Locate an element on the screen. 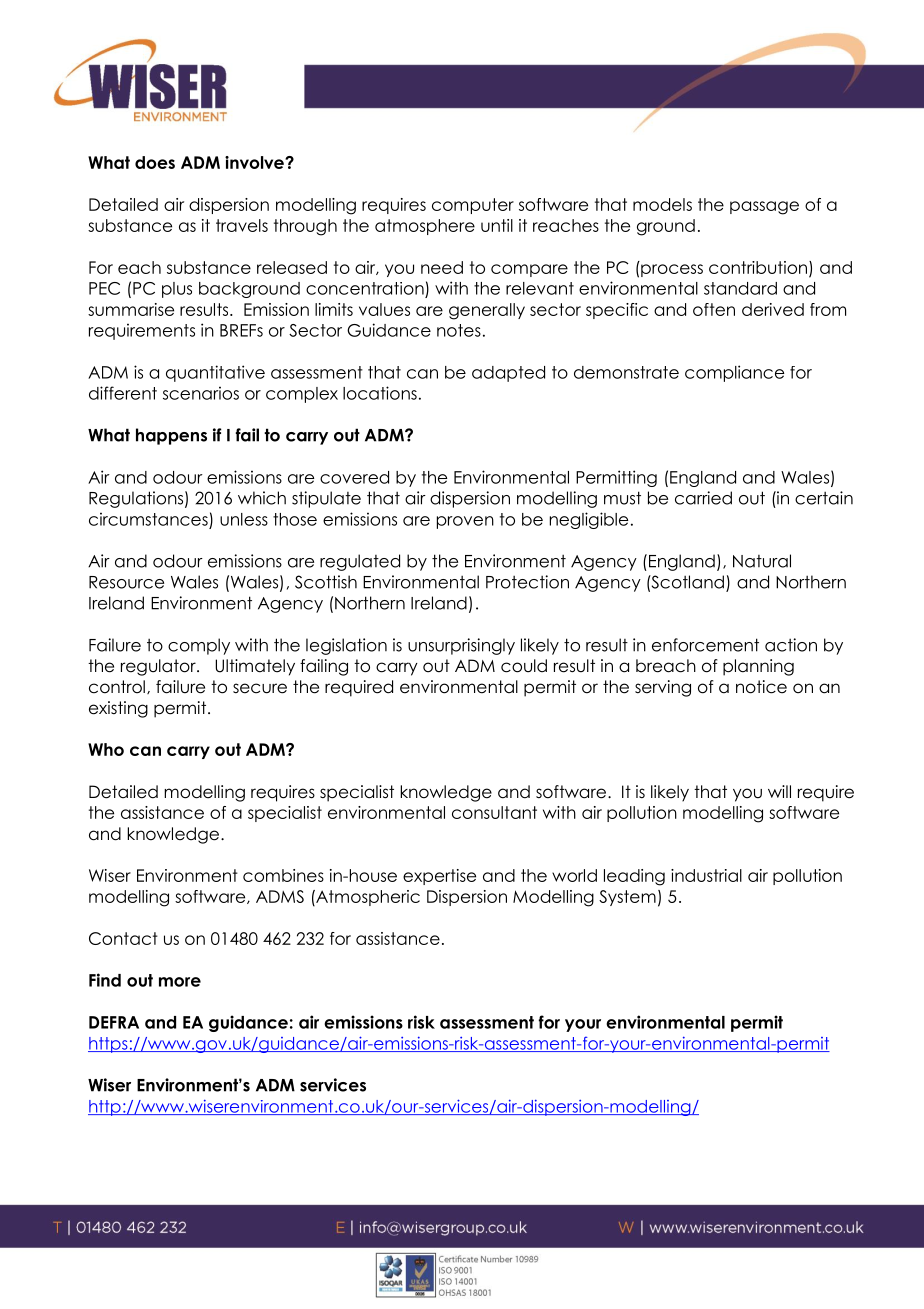 This screenshot has width=924, height=1309. Protection is located at coordinates (527, 582).
